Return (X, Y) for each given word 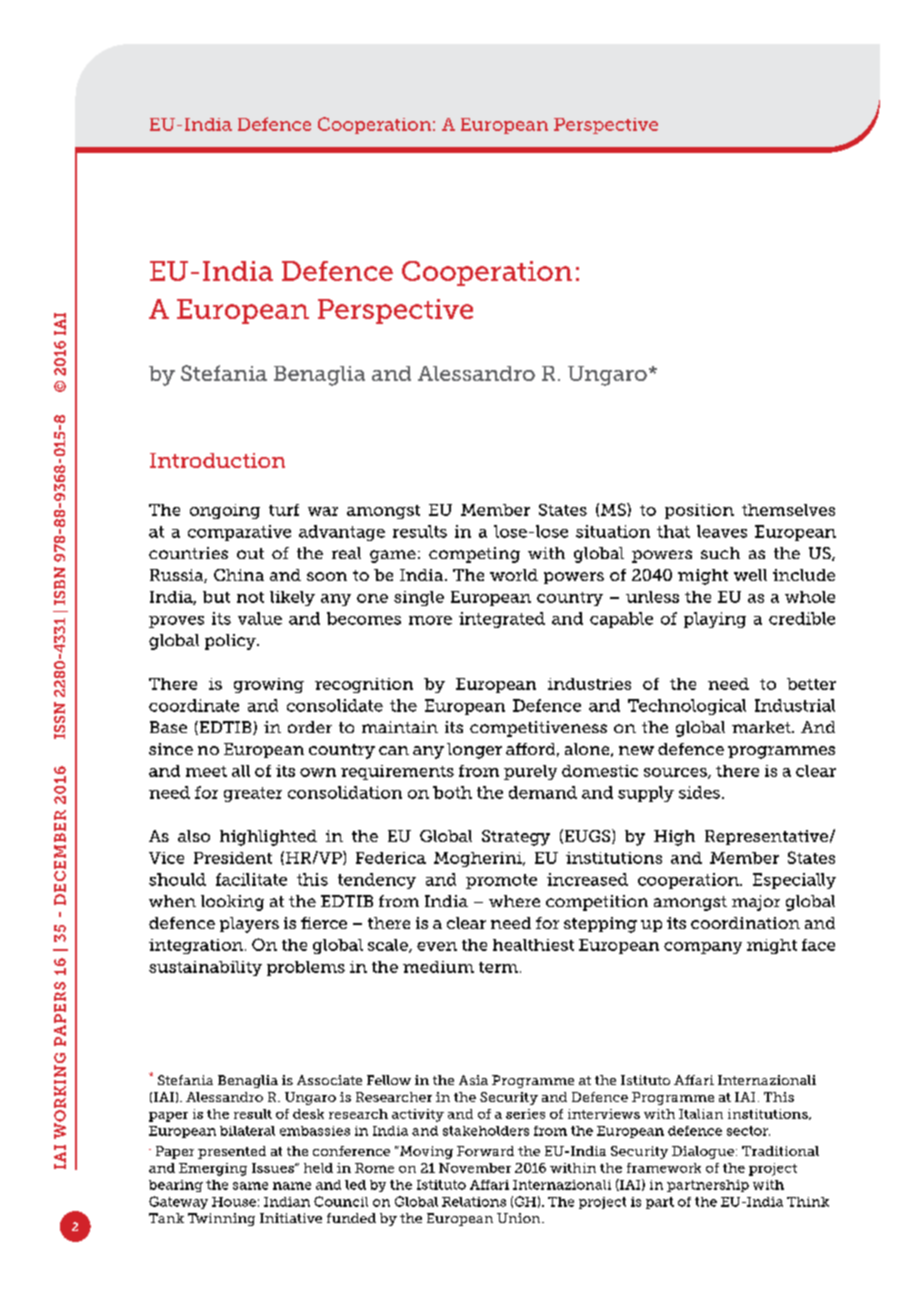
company (703, 948)
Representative (766, 837)
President (233, 858)
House (234, 1202)
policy (231, 642)
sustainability (205, 968)
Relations (474, 1202)
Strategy (516, 838)
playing (715, 620)
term (498, 967)
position (699, 511)
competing (474, 555)
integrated (502, 620)
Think (808, 1202)
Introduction (217, 460)
